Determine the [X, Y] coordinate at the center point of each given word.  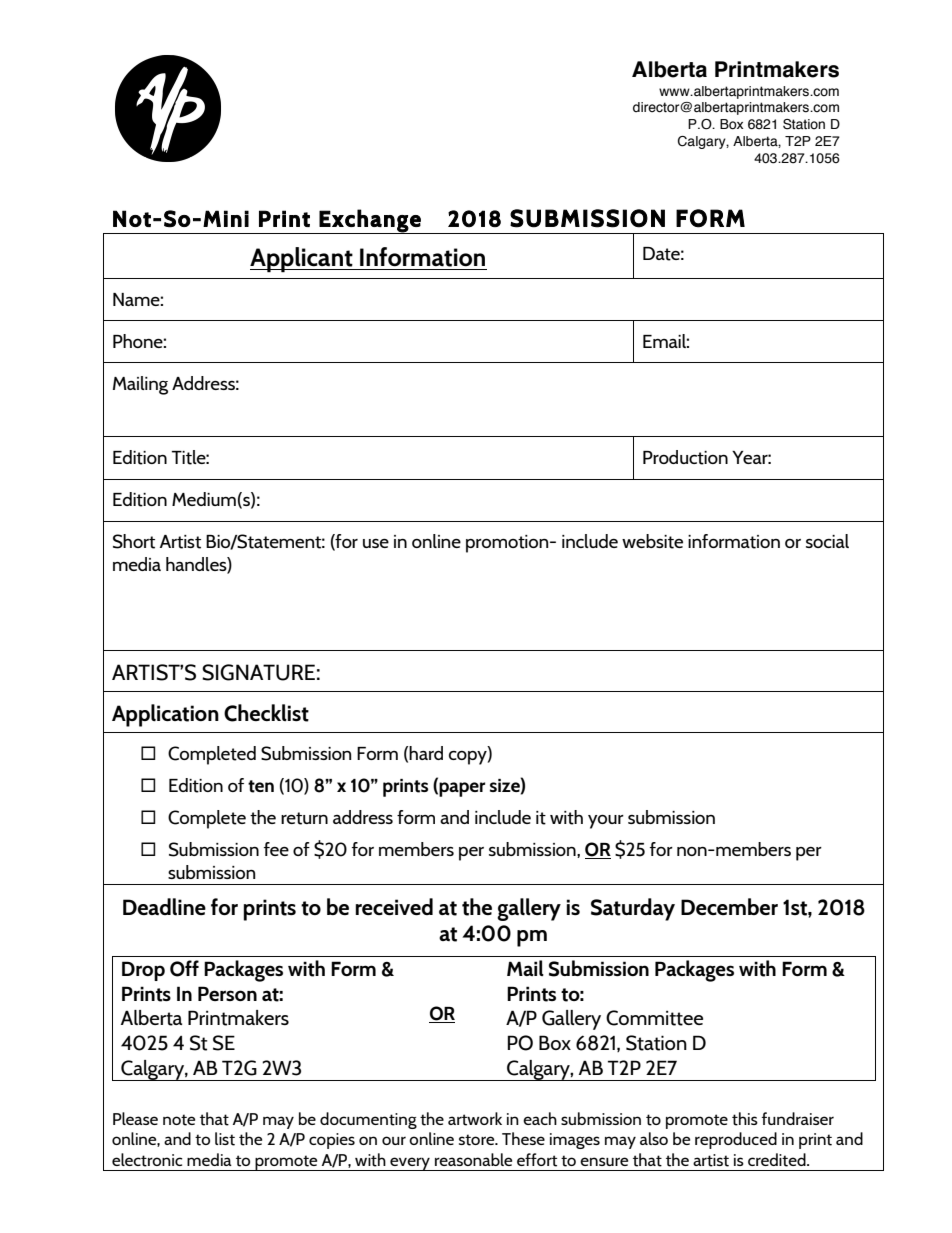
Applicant [302, 260]
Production [685, 457]
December [729, 906]
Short [134, 541]
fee [276, 849]
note [179, 1120]
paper [462, 789]
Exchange [370, 221]
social [827, 541]
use [376, 543]
